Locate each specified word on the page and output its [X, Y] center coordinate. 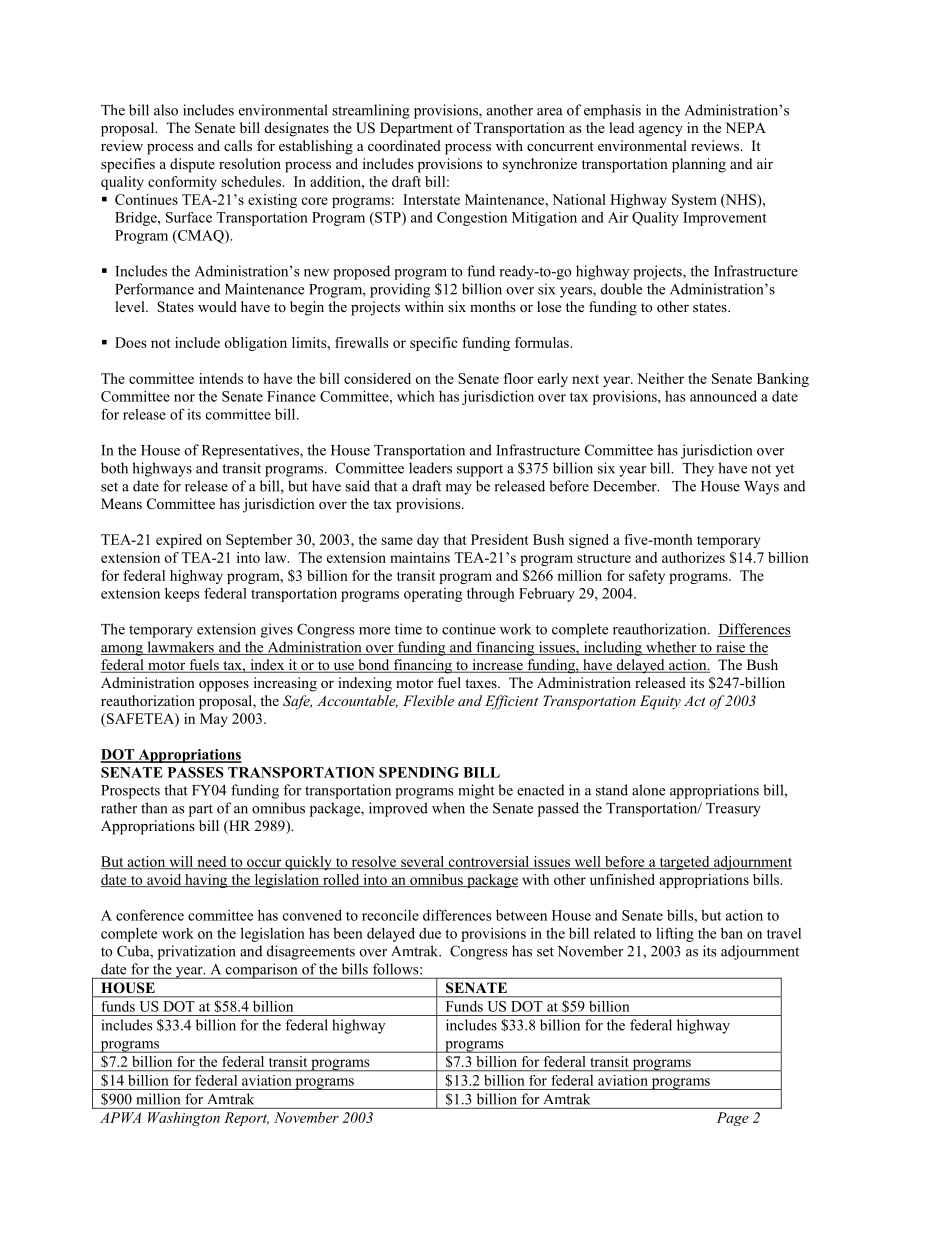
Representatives [251, 451]
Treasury [733, 810]
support [480, 470]
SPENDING [419, 772]
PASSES [196, 772]
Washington [184, 1119]
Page [733, 1119]
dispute [192, 165]
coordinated [404, 145]
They [698, 469]
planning [699, 165]
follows [397, 969]
